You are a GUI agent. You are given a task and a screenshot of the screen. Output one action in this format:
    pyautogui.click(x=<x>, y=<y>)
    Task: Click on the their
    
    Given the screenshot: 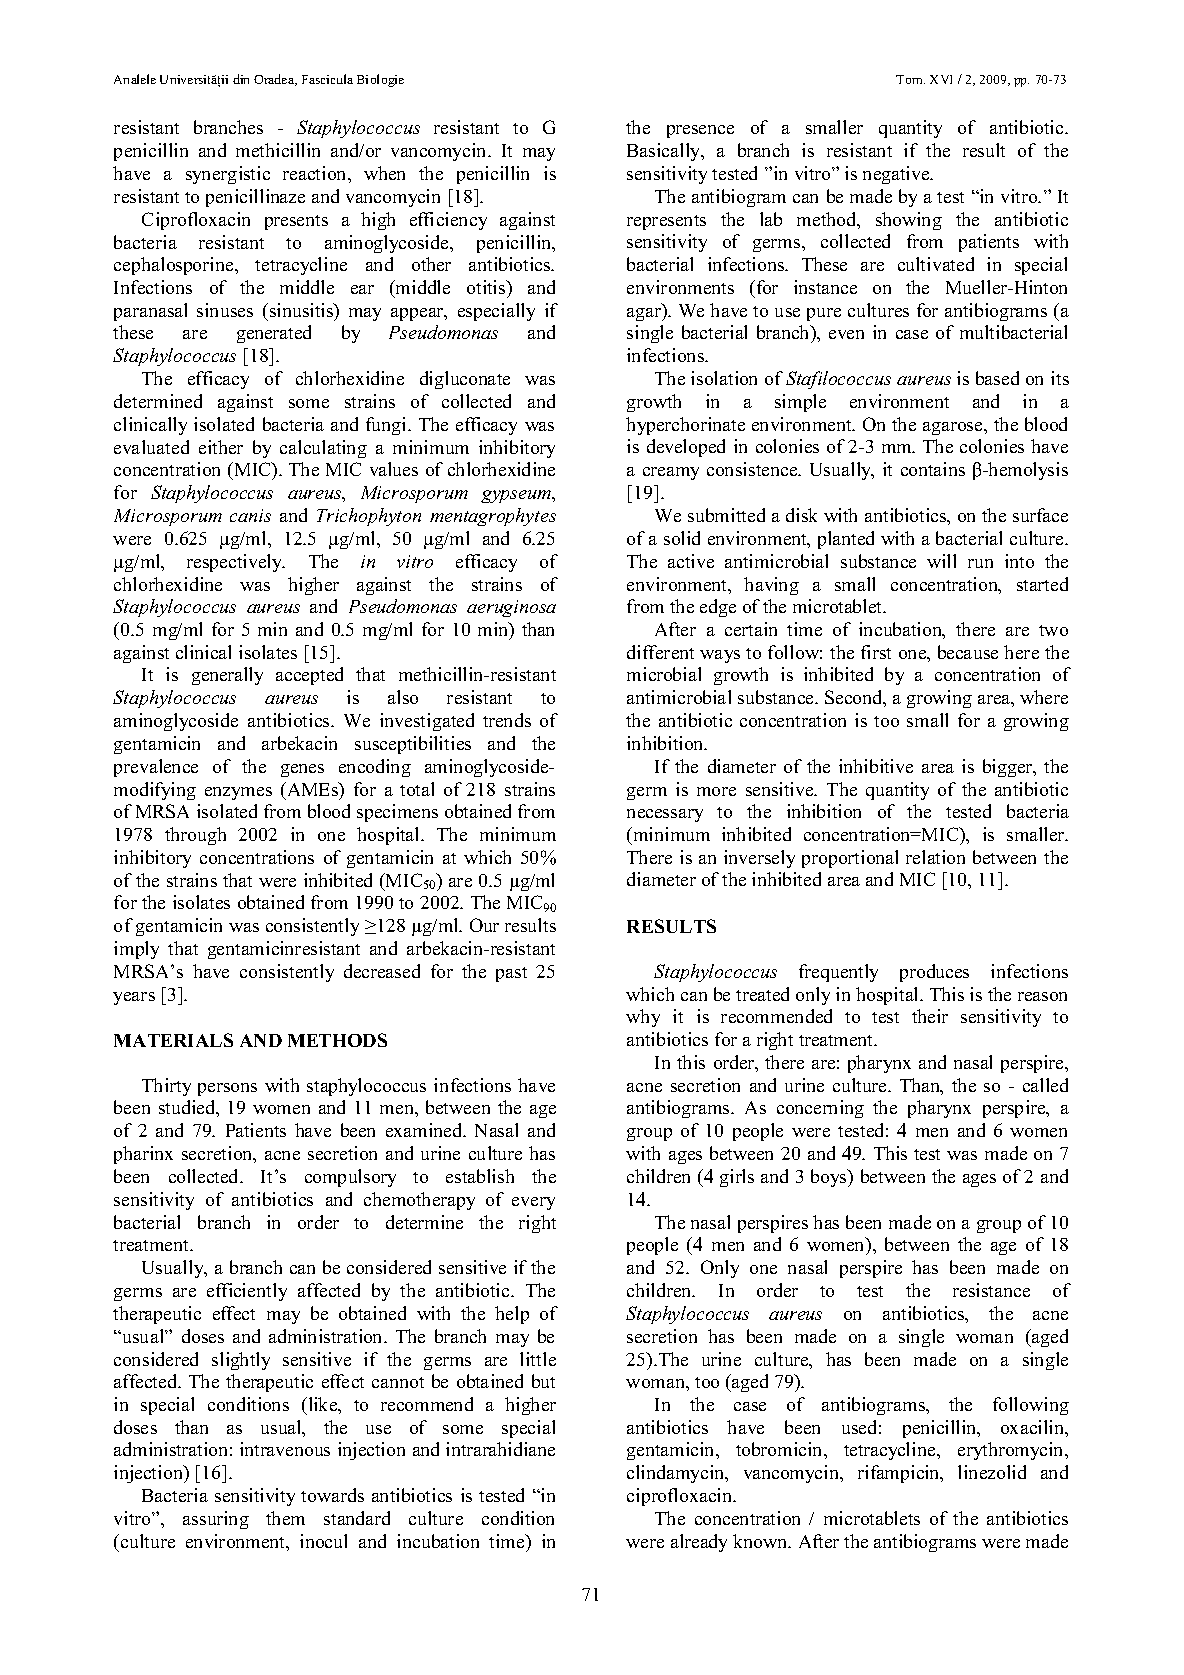 What is the action you would take?
    pyautogui.click(x=930, y=1016)
